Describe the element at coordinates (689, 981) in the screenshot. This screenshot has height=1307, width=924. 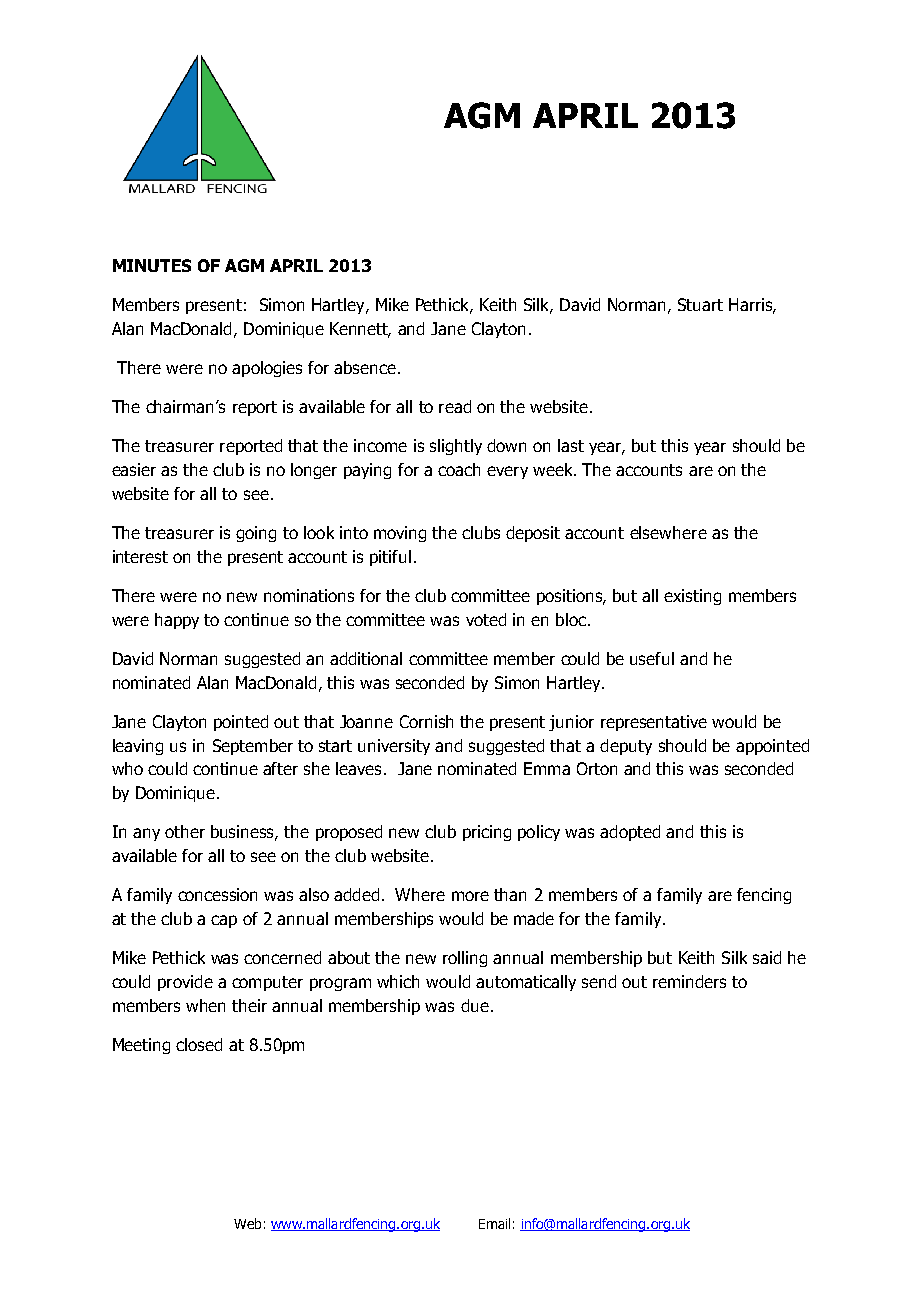
I see `reminders` at that location.
